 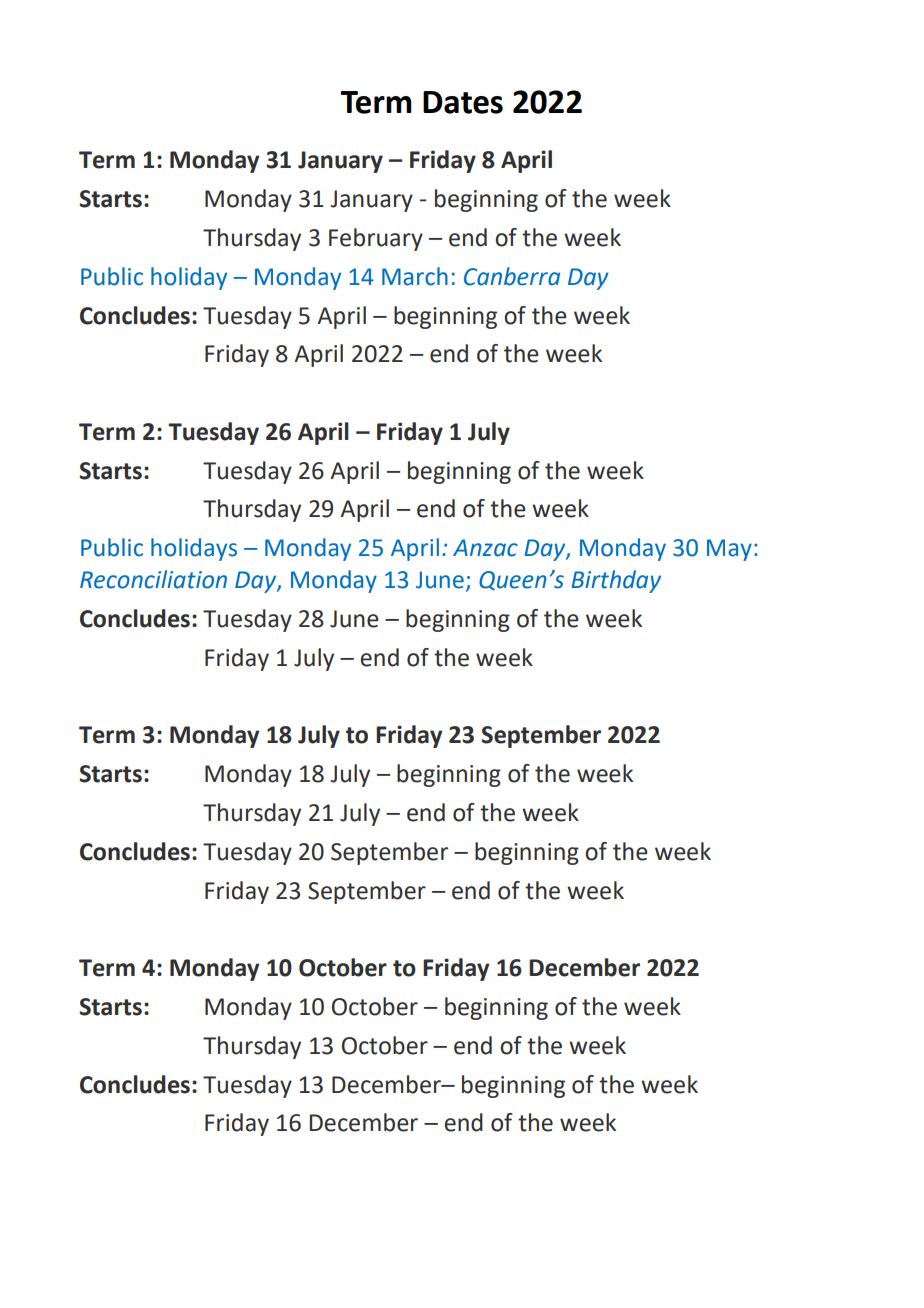 I want to click on February, so click(x=376, y=239).
